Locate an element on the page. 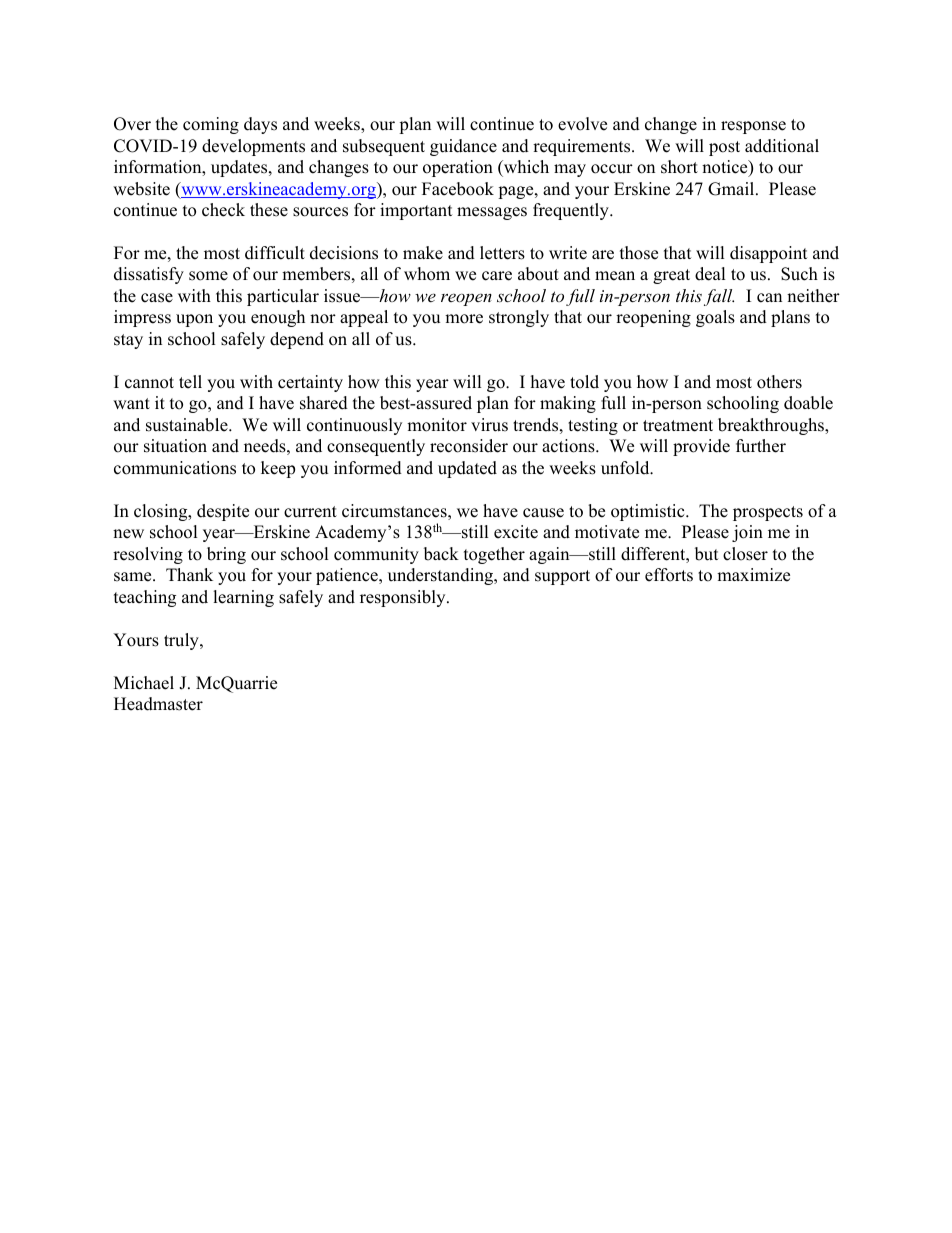  sustainable is located at coordinates (188, 425).
